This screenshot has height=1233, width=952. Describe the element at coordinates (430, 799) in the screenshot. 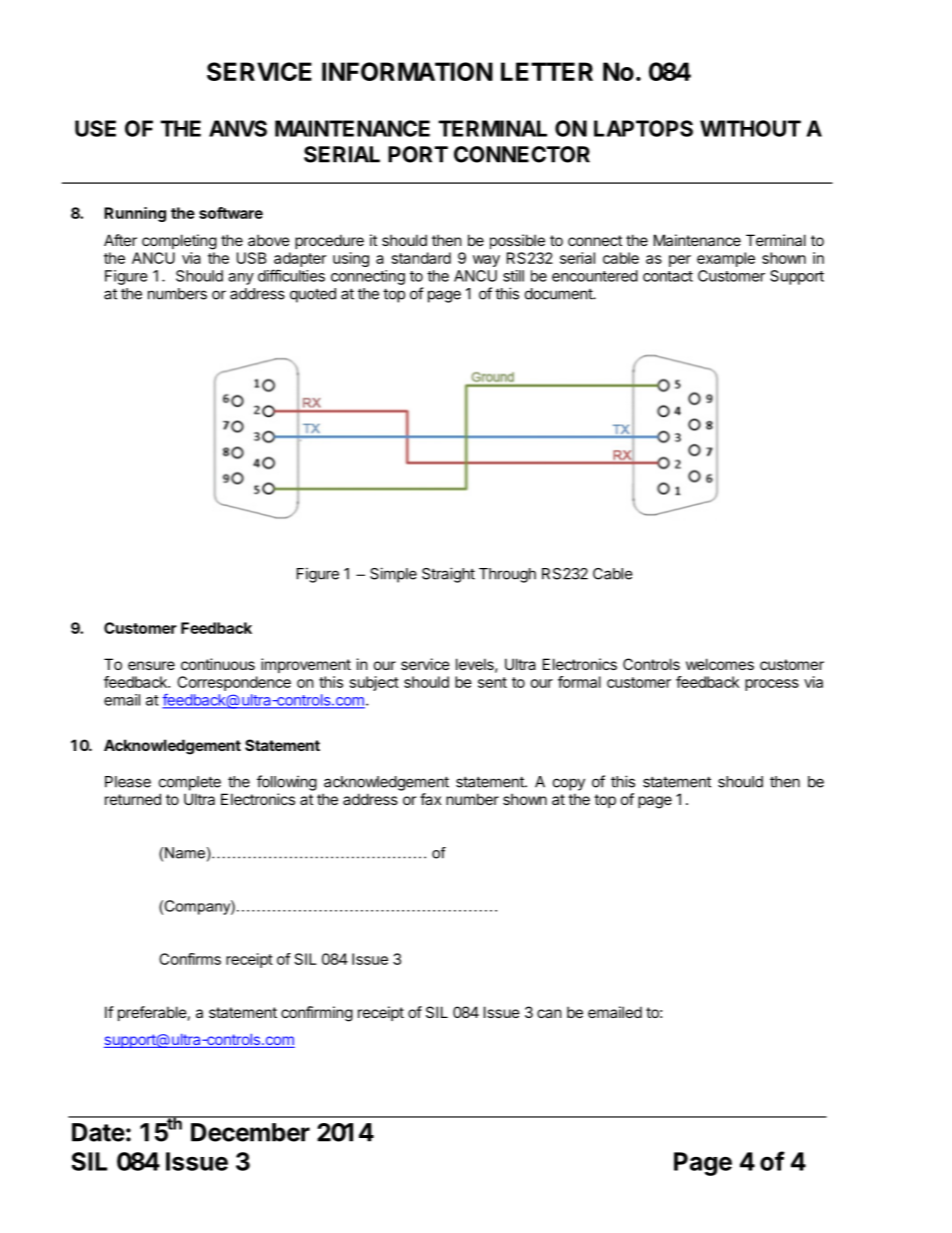

I see `fax` at that location.
